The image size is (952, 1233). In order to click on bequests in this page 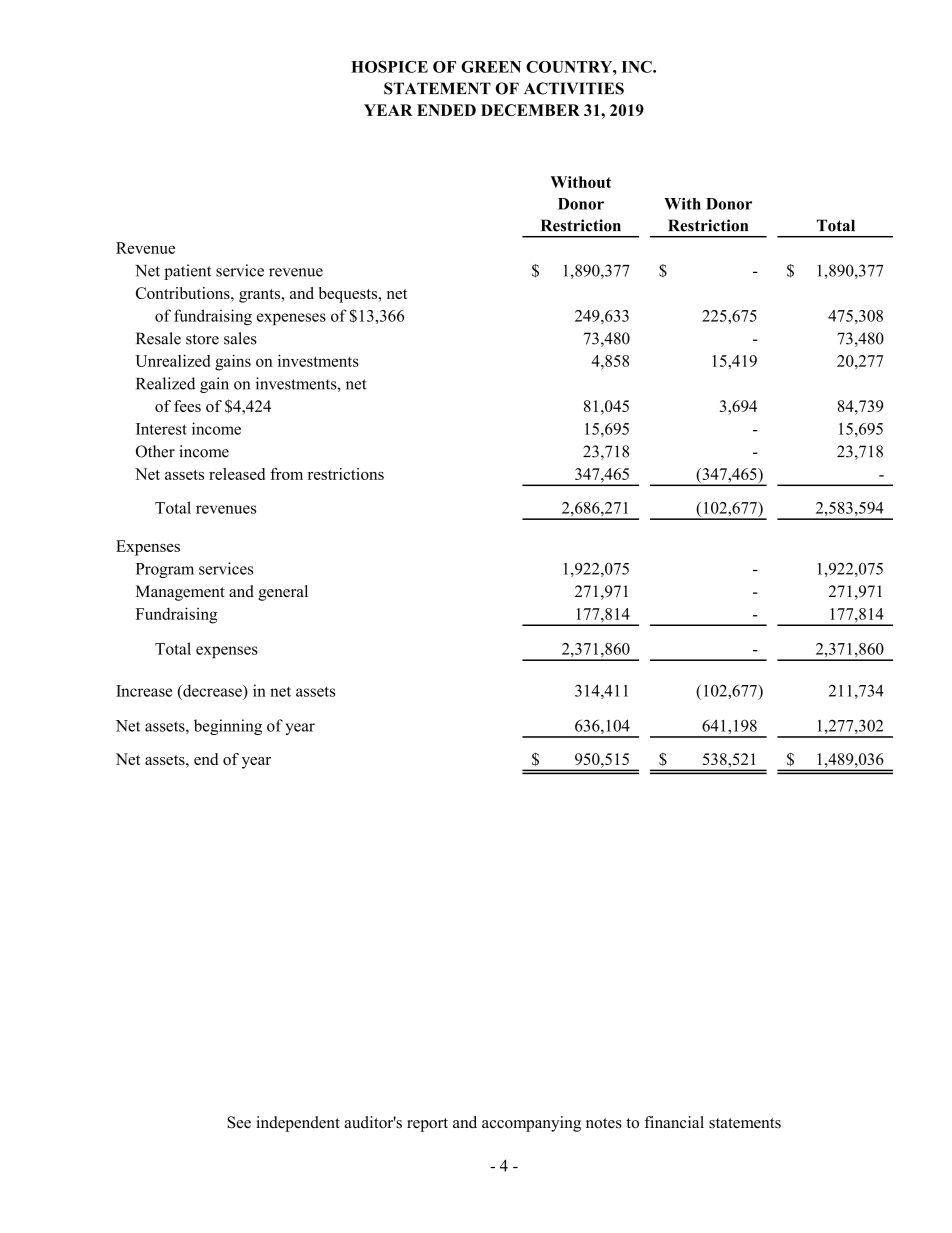, I will do `click(349, 295)`.
